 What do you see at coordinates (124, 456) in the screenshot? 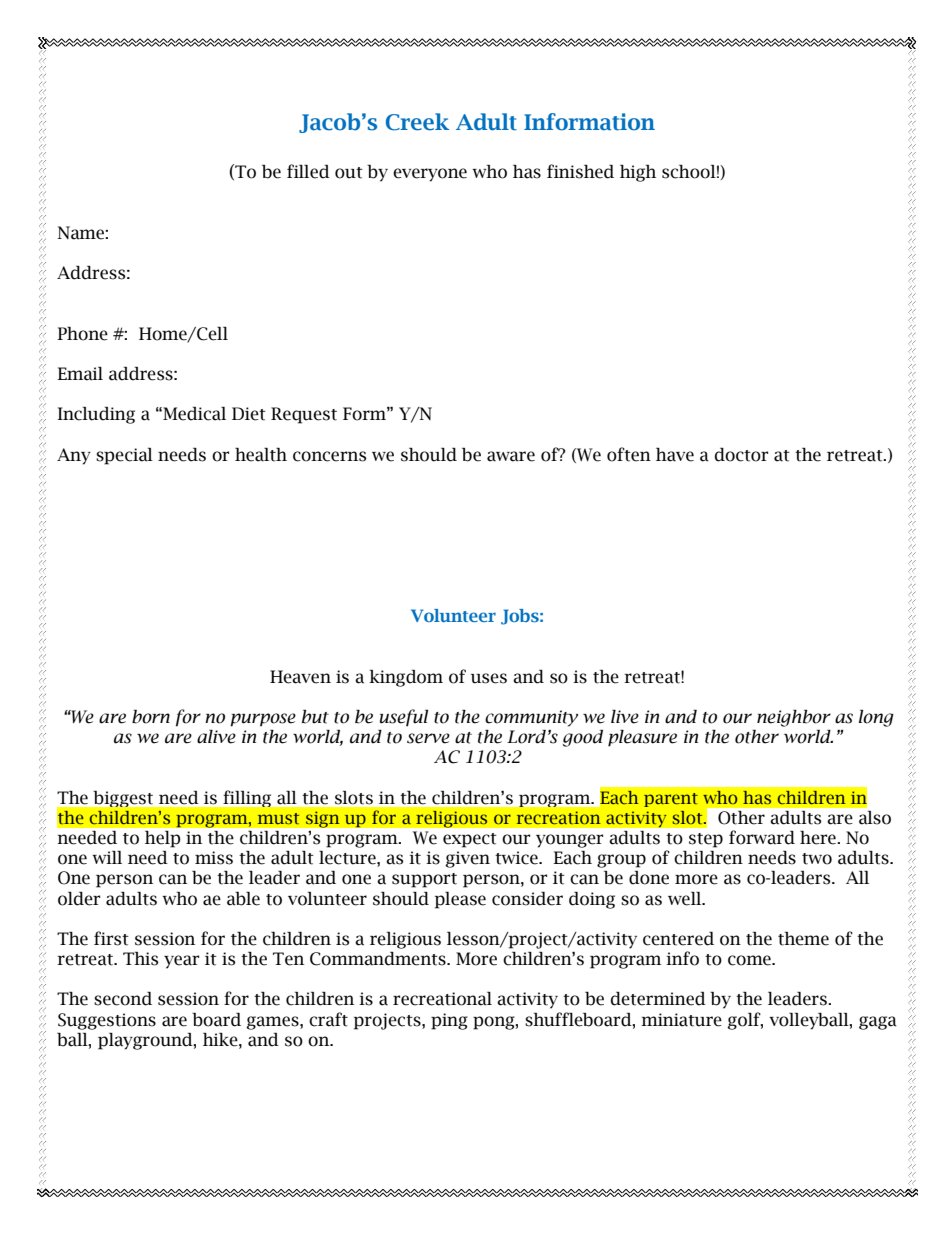
I see `special` at bounding box center [124, 456].
